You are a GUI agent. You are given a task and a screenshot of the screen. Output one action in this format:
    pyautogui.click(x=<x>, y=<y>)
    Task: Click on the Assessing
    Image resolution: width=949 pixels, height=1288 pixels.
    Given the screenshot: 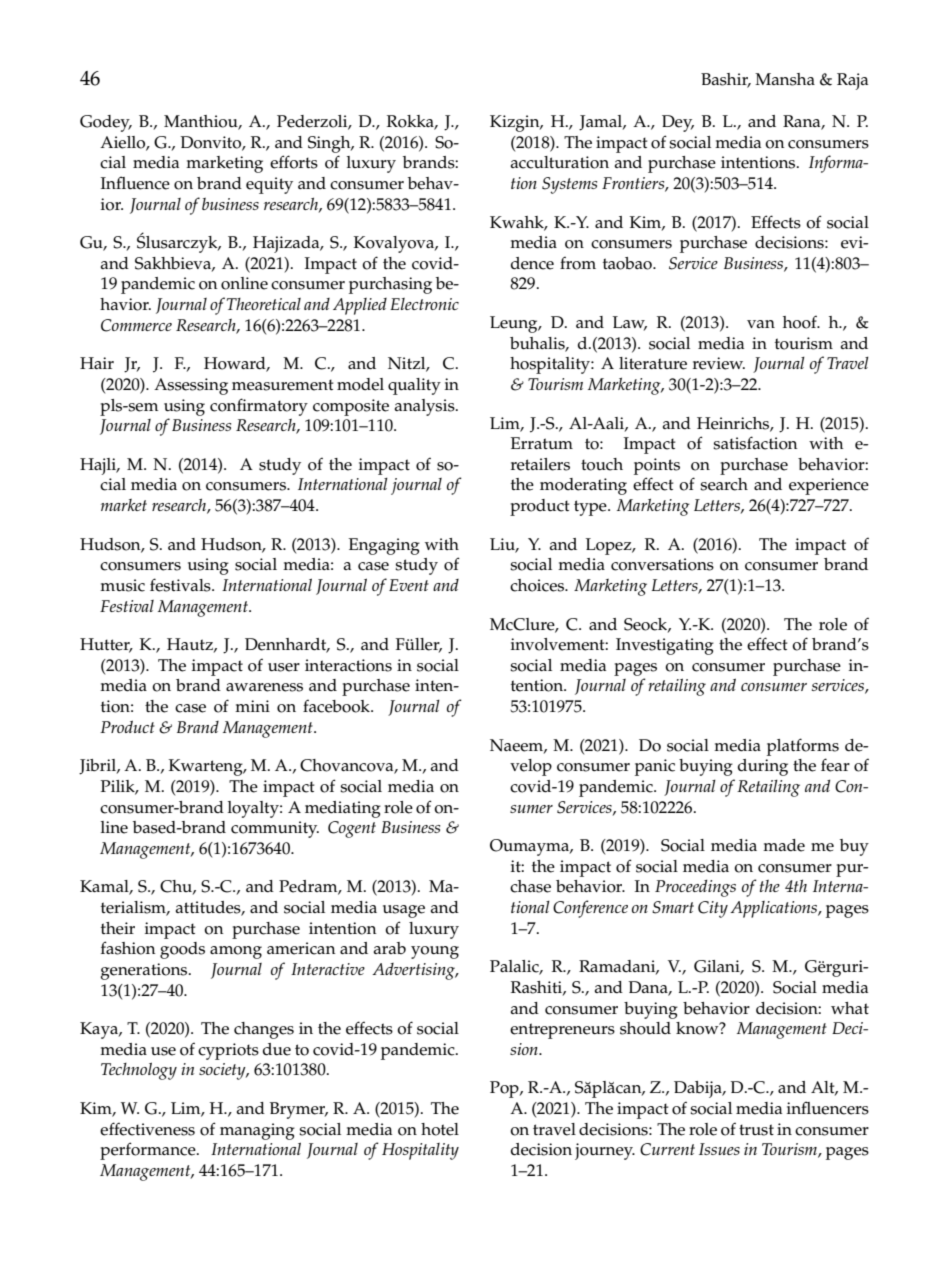 What is the action you would take?
    pyautogui.click(x=191, y=386)
